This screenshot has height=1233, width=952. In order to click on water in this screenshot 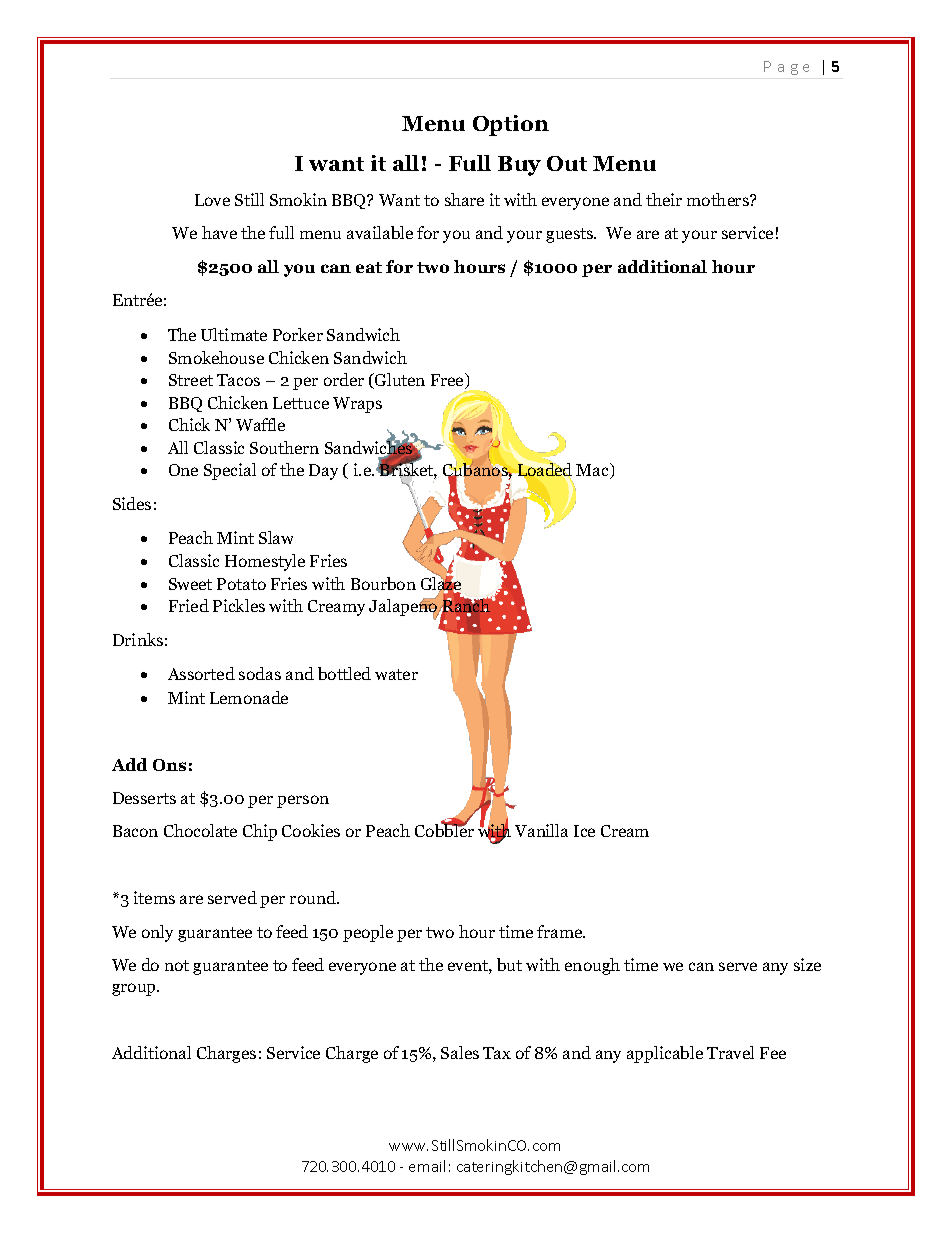, I will do `click(396, 674)`.
